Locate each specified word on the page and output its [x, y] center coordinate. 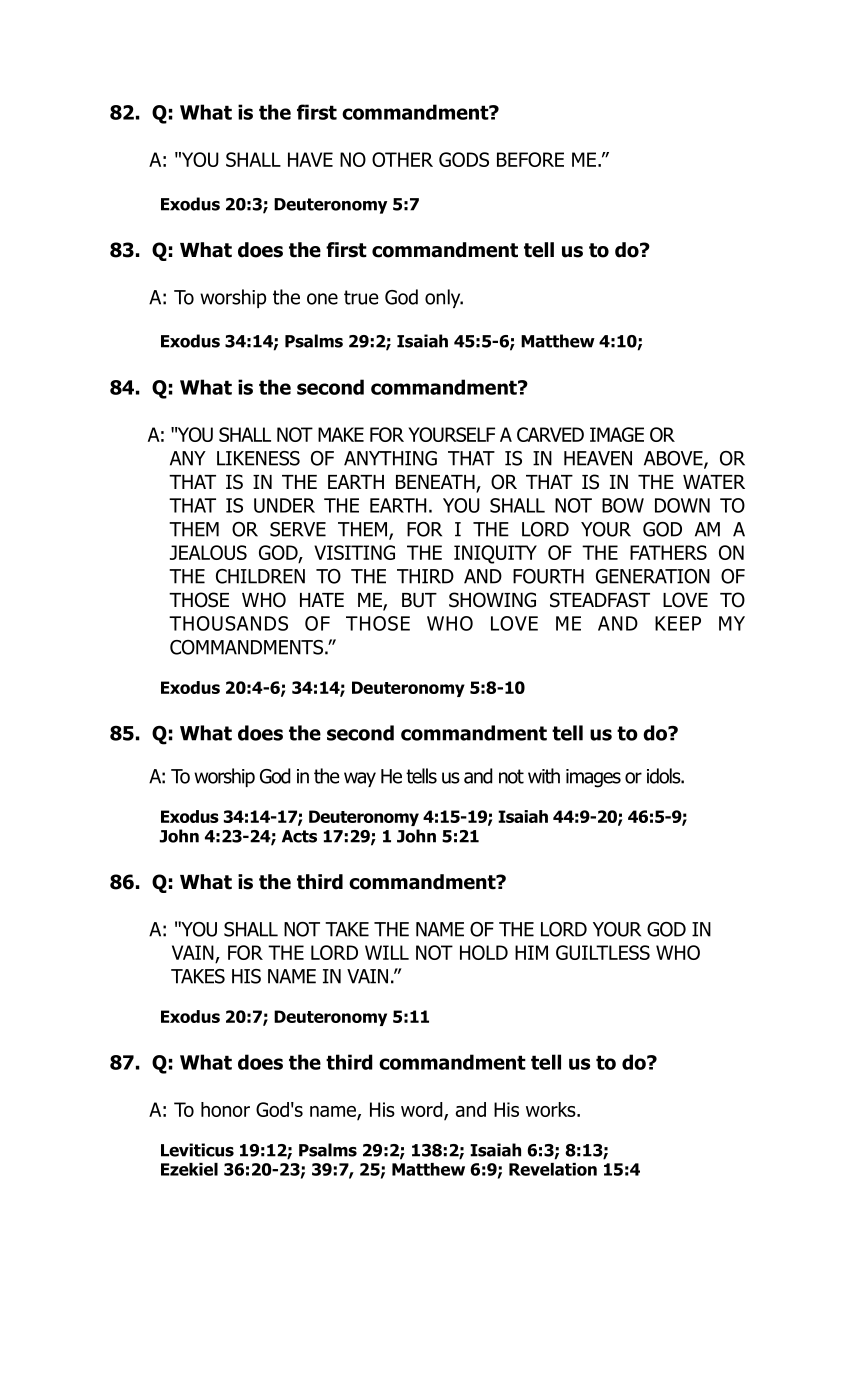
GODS [464, 159]
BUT [419, 600]
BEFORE [530, 159]
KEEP [678, 623]
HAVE [310, 159]
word [423, 1111]
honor [225, 1109]
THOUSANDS [228, 623]
